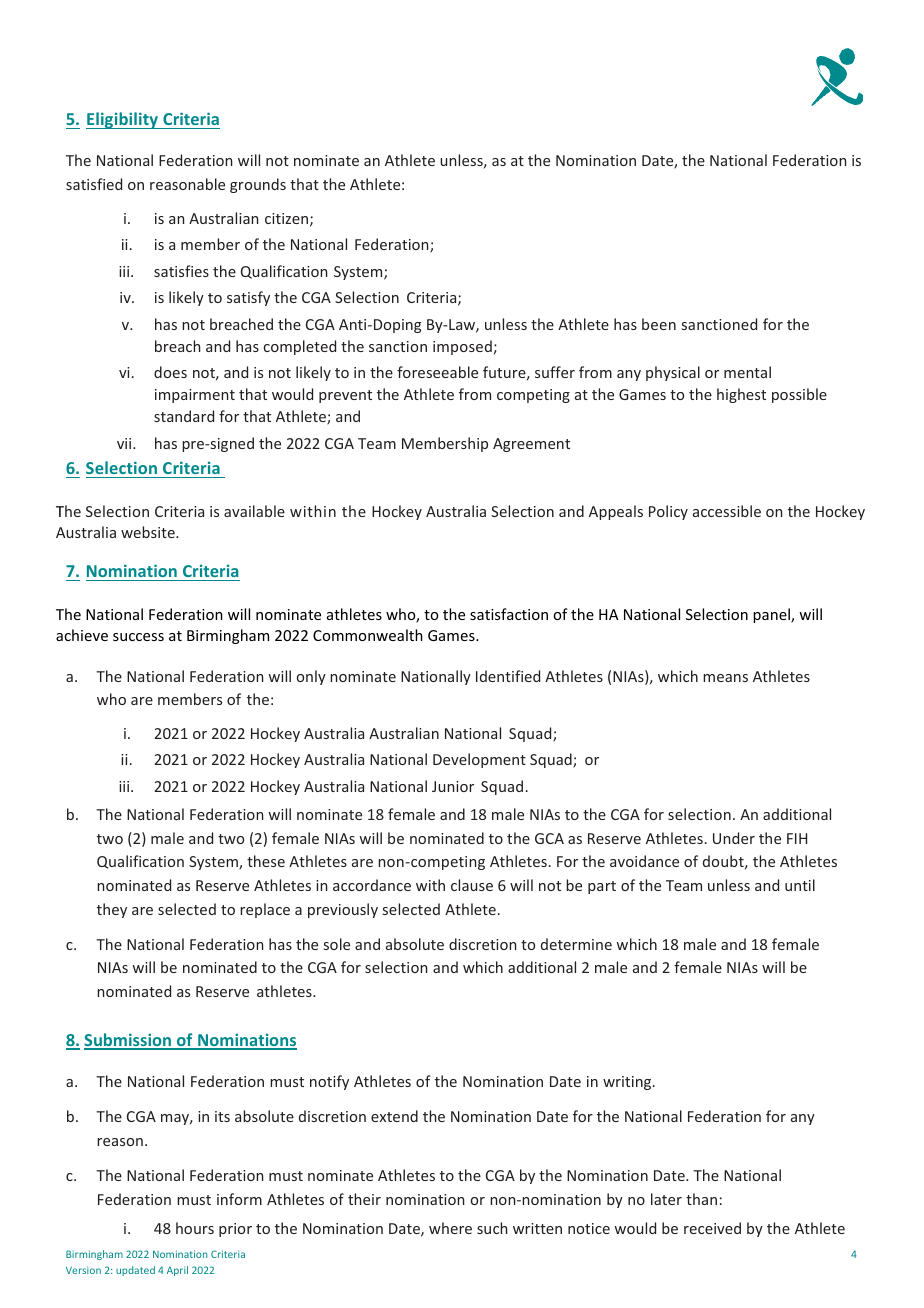  What do you see at coordinates (195, 1228) in the document?
I see `hours` at bounding box center [195, 1228].
